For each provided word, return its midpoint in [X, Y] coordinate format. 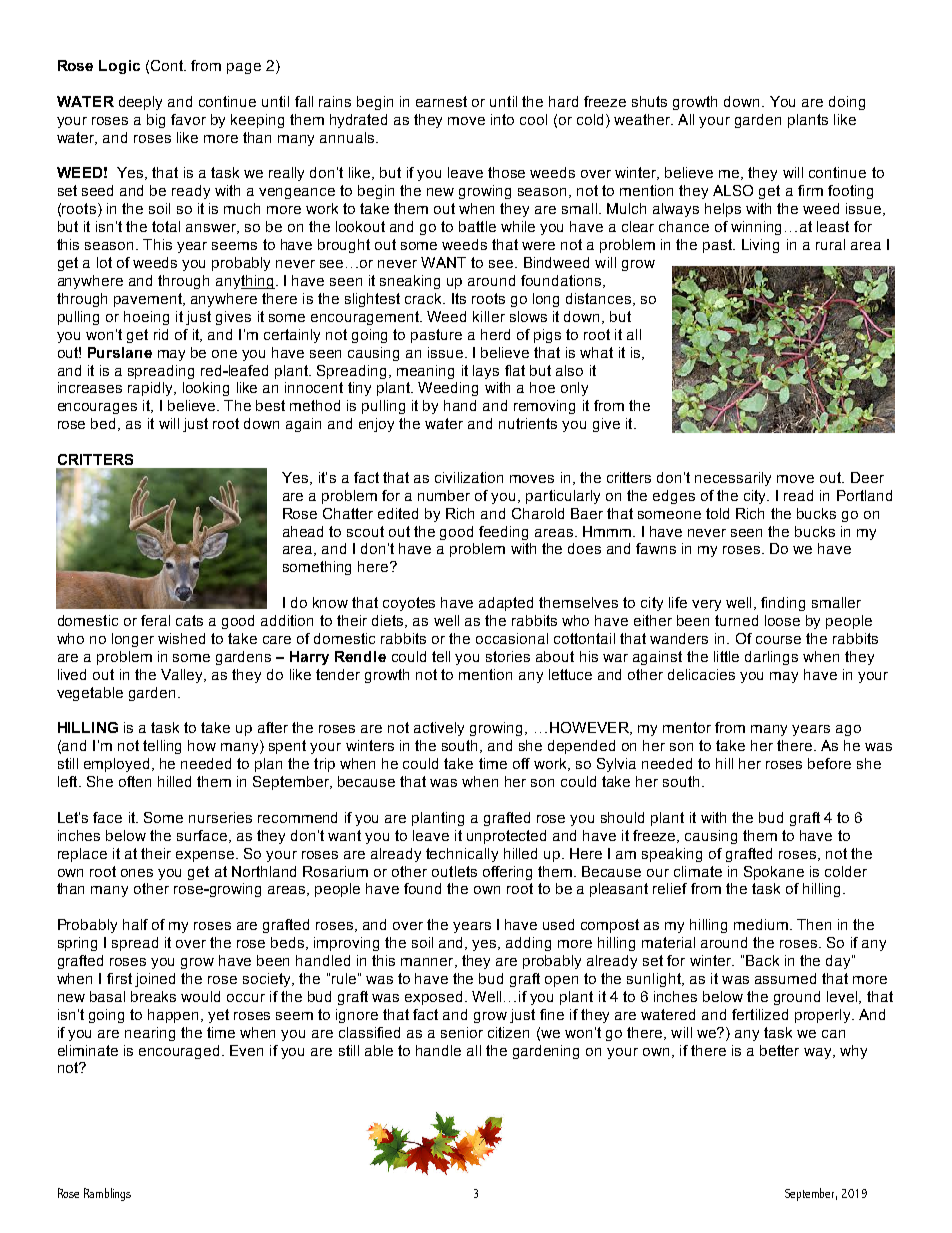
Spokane [774, 873]
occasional [512, 638]
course [778, 640]
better [779, 1050]
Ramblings [107, 1194]
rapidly [152, 389]
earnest [441, 101]
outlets [454, 871]
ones [137, 873]
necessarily [733, 479]
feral [155, 620]
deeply [140, 103]
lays [486, 372]
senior [462, 1032]
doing [847, 103]
